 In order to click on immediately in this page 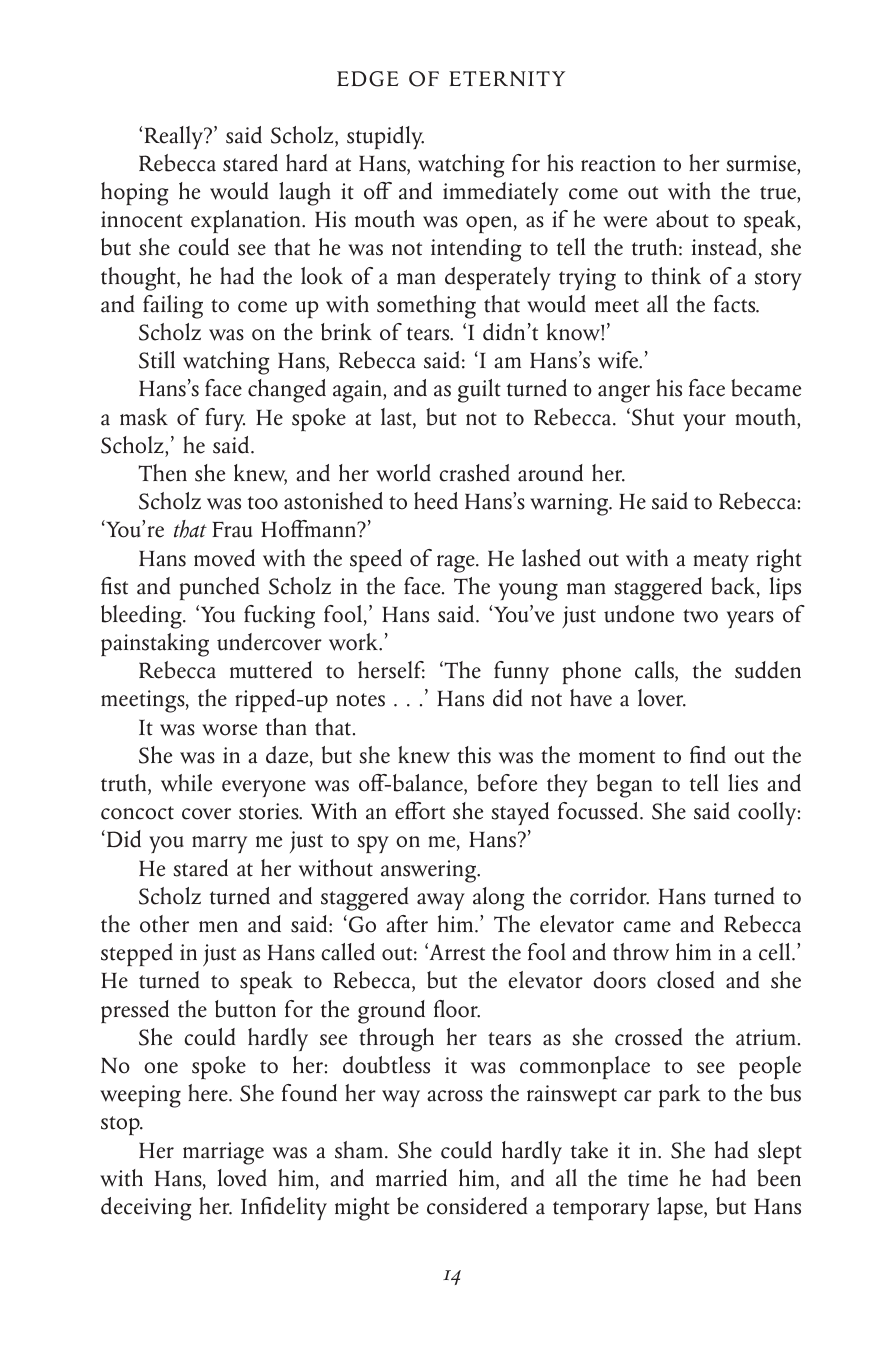, I will do `click(501, 193)`.
